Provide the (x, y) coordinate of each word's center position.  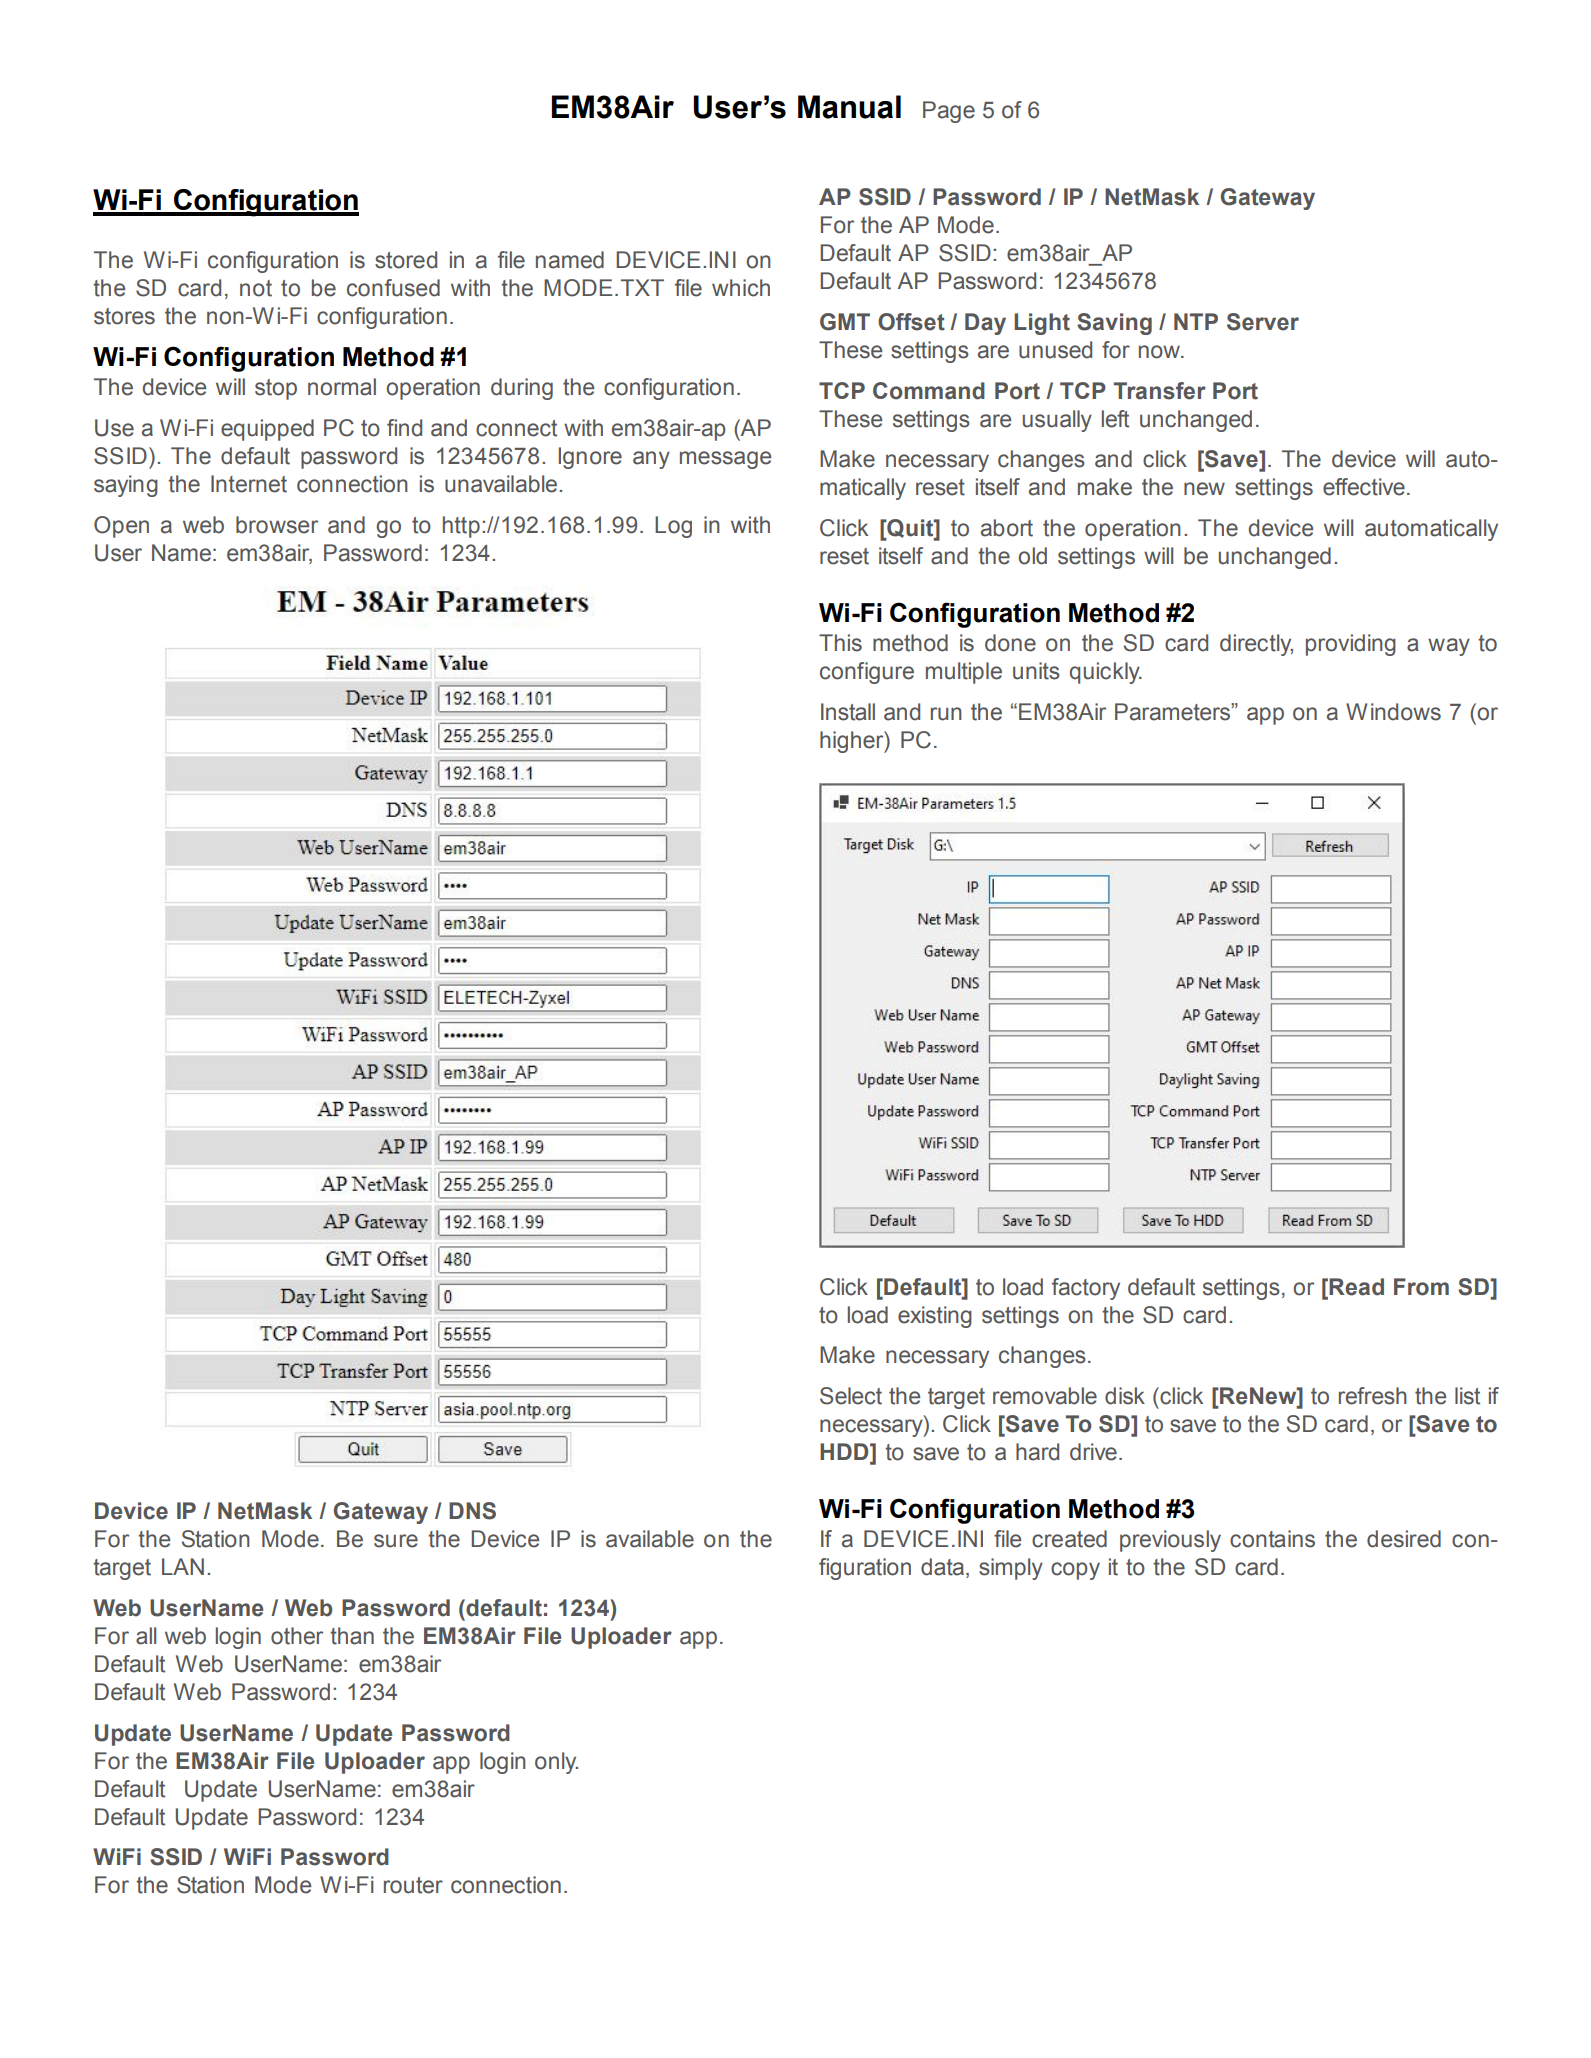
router (413, 1885)
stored (406, 260)
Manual (849, 107)
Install (848, 712)
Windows (1393, 712)
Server (1263, 322)
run (946, 714)
